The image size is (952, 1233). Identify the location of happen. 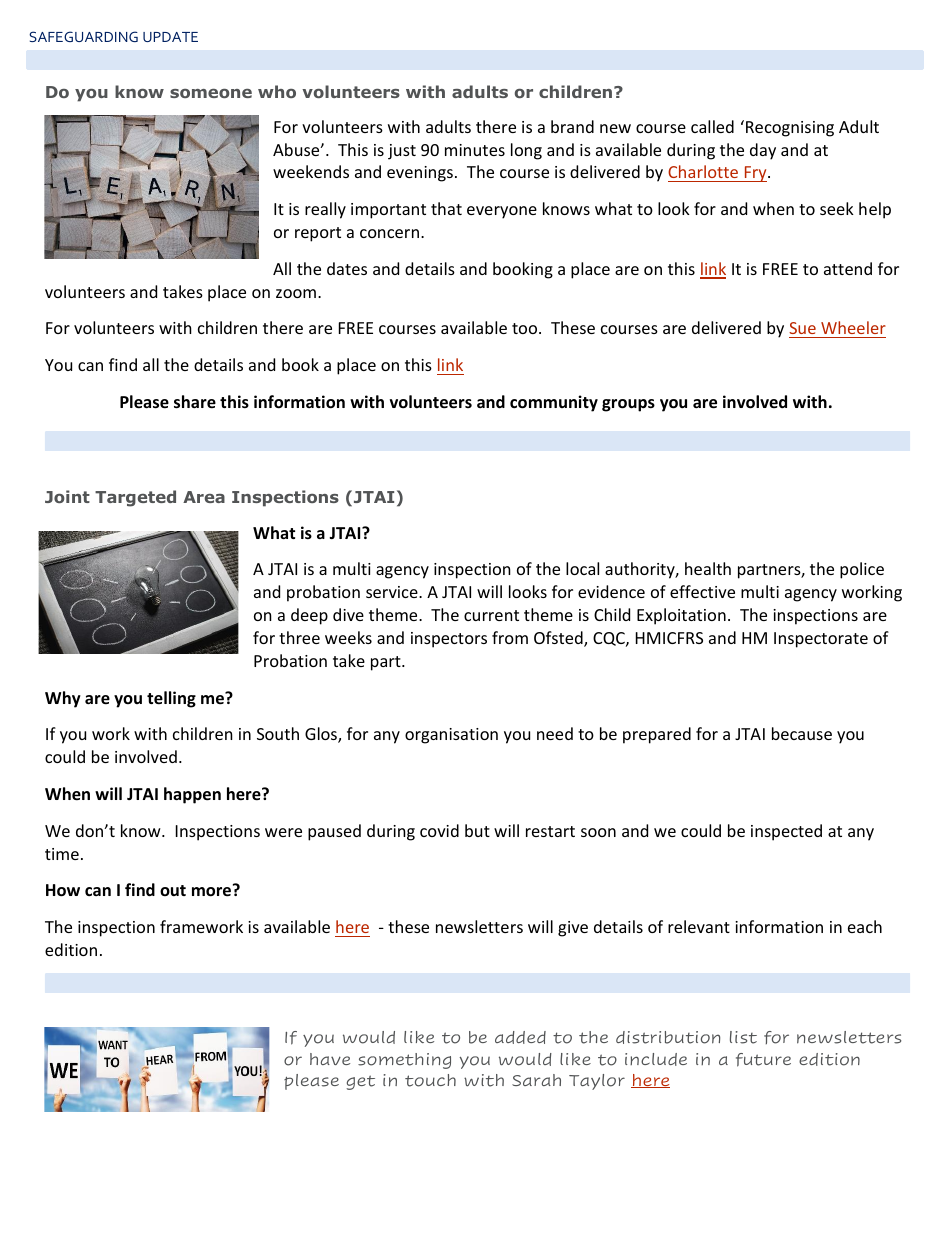
(192, 795).
